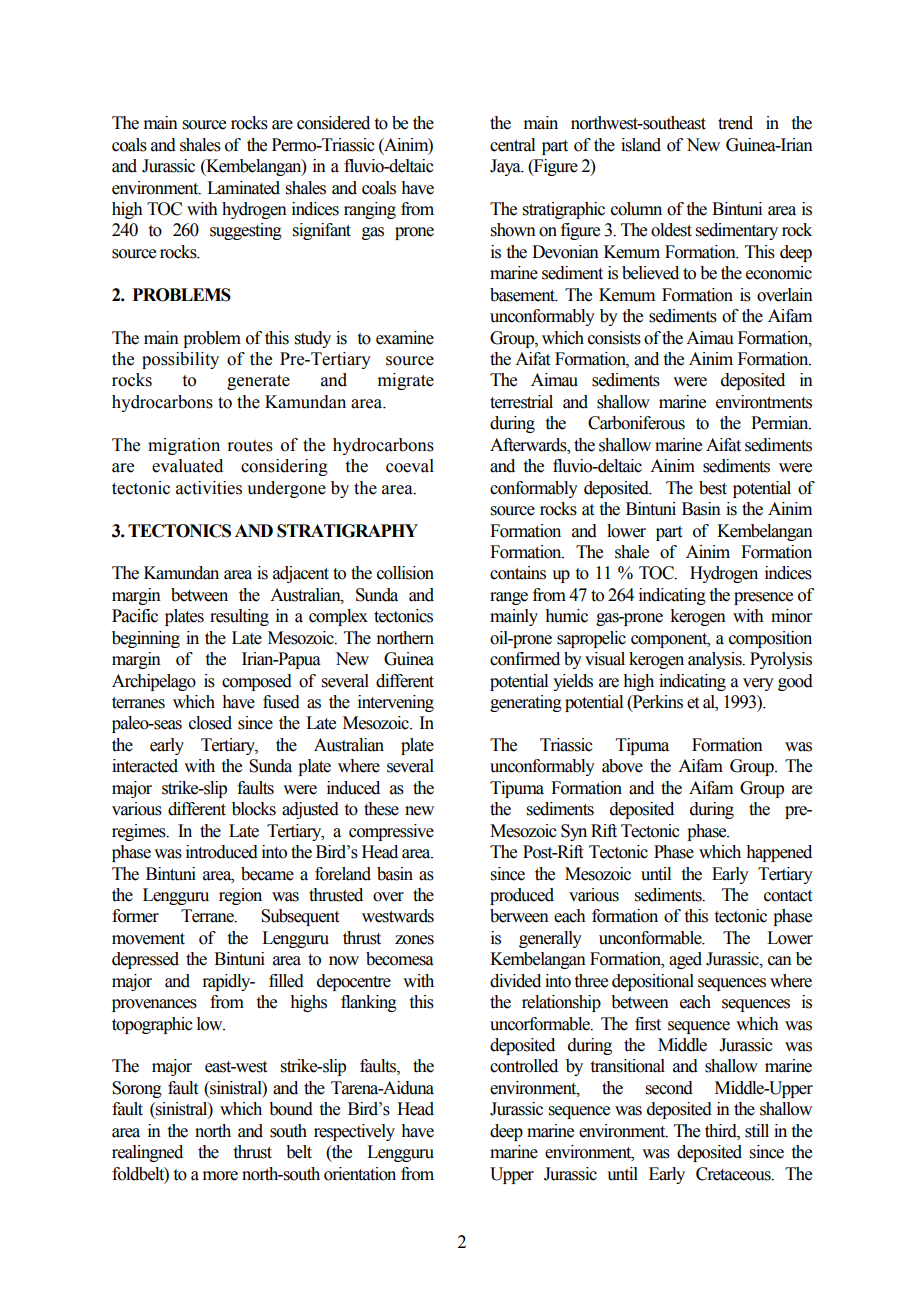  I want to click on Cretaceous, so click(734, 1174).
